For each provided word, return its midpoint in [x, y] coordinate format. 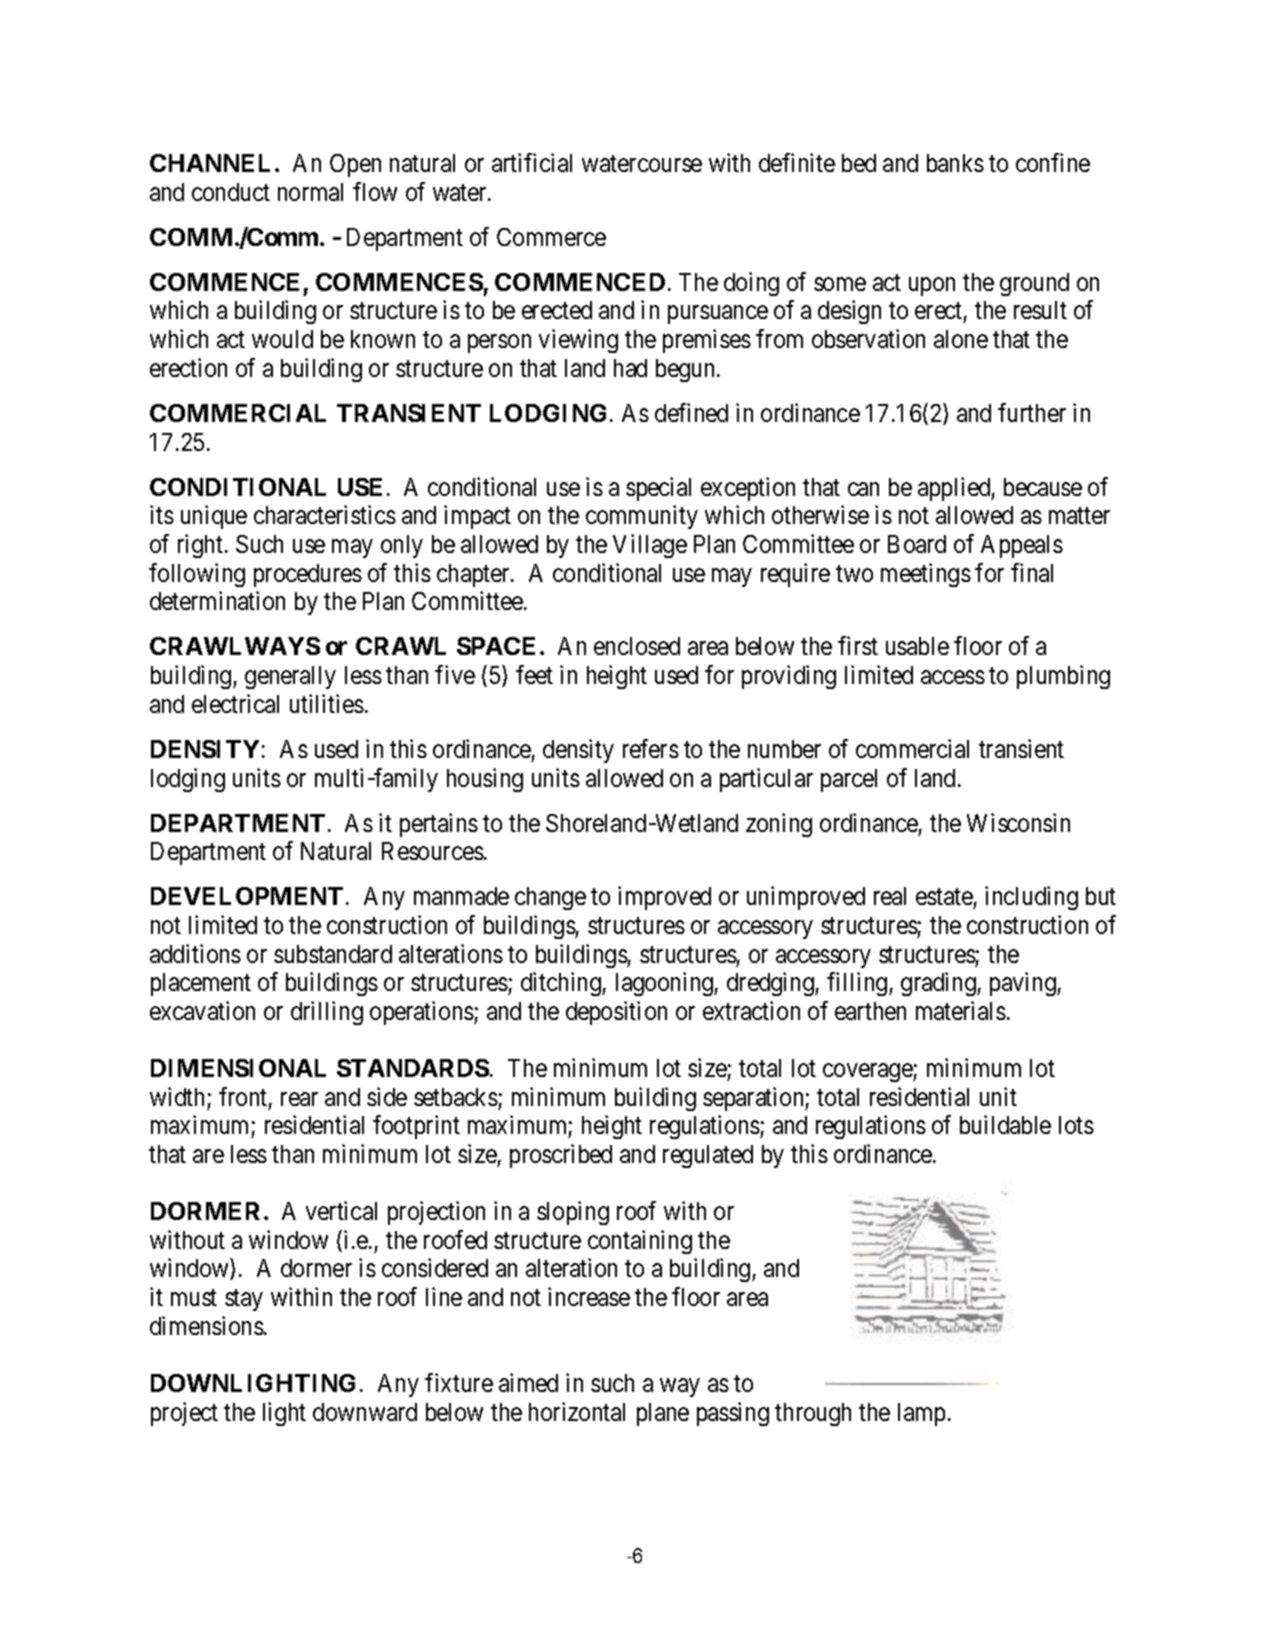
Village [650, 546]
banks [955, 163]
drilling [327, 1013]
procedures [308, 575]
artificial [532, 162]
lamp [921, 1414]
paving [1024, 984]
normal [310, 192]
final [1032, 572]
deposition [616, 1013]
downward [365, 1412]
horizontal [577, 1411]
